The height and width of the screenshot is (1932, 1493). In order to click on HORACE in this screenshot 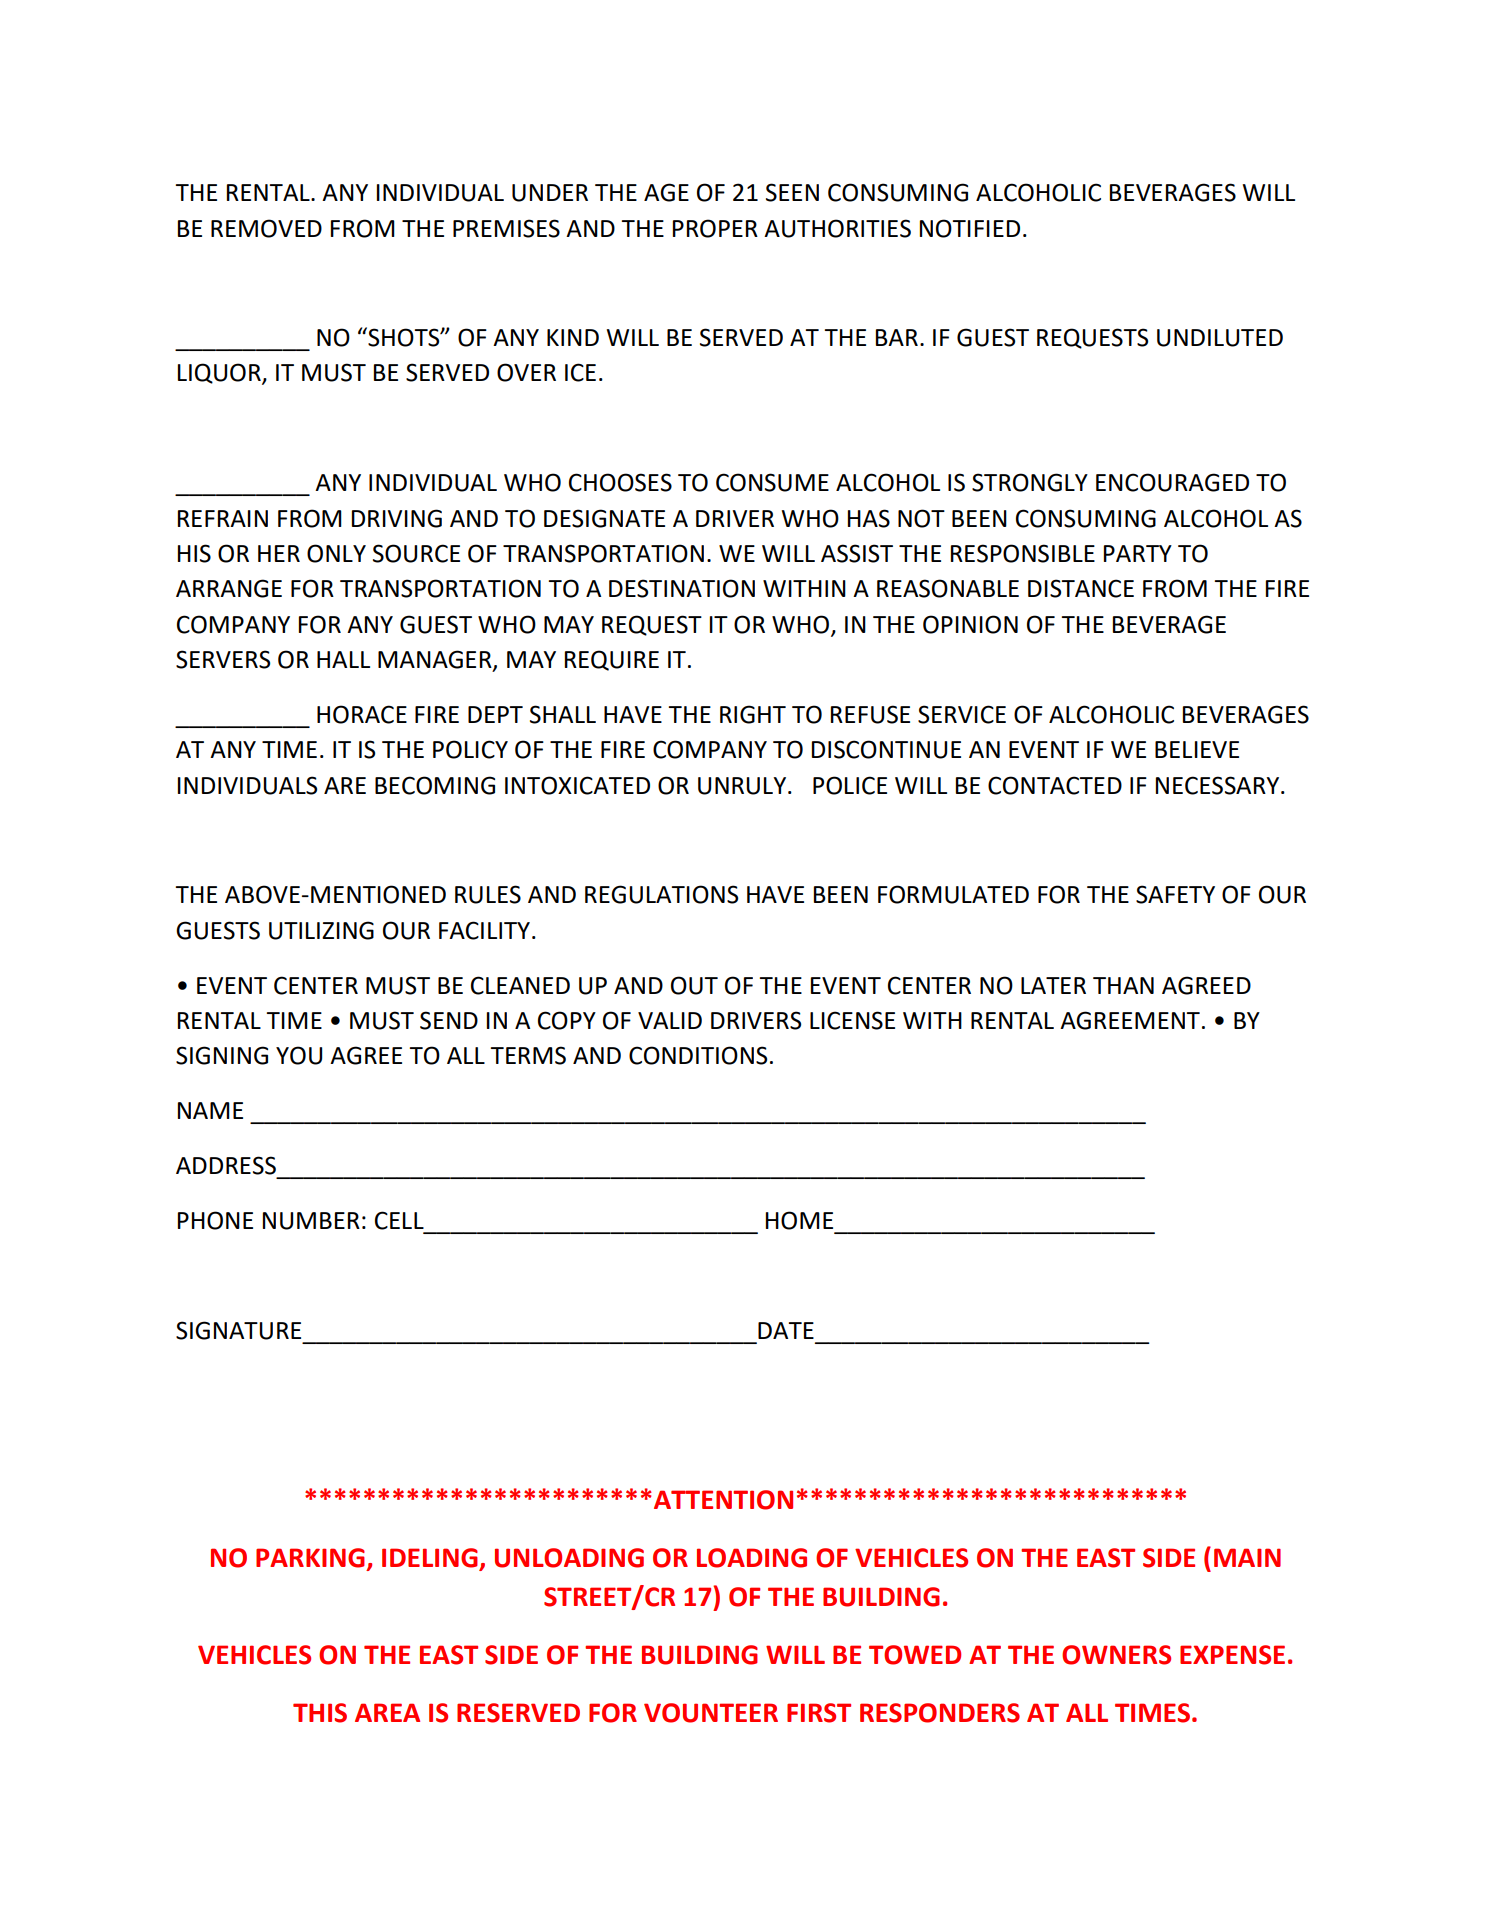, I will do `click(362, 714)`.
